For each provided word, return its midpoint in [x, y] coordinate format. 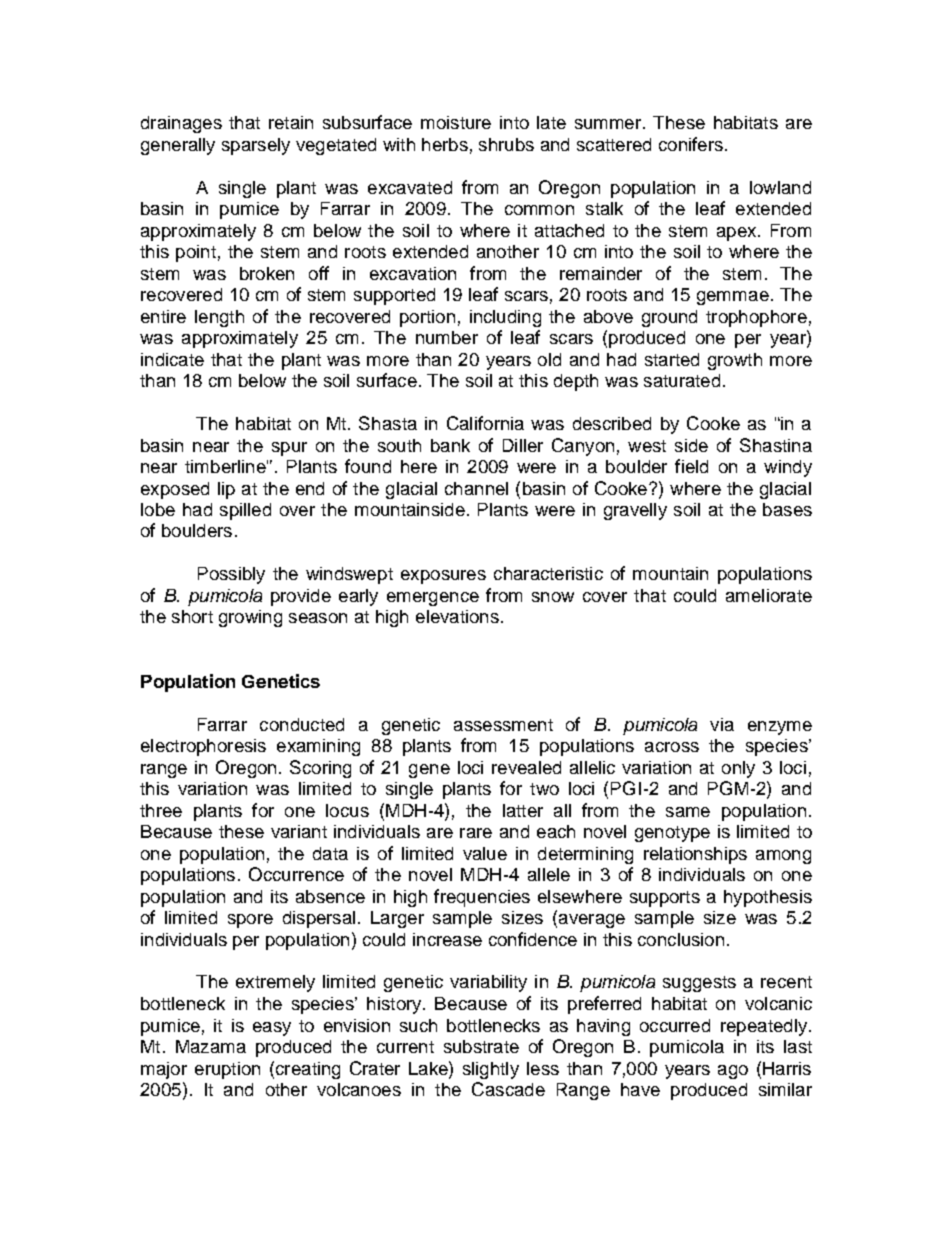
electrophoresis [203, 747]
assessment [503, 725]
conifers [691, 144]
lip [226, 490]
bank [450, 445]
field [691, 466]
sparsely [256, 146]
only [738, 769]
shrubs [506, 144]
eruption [227, 1070]
